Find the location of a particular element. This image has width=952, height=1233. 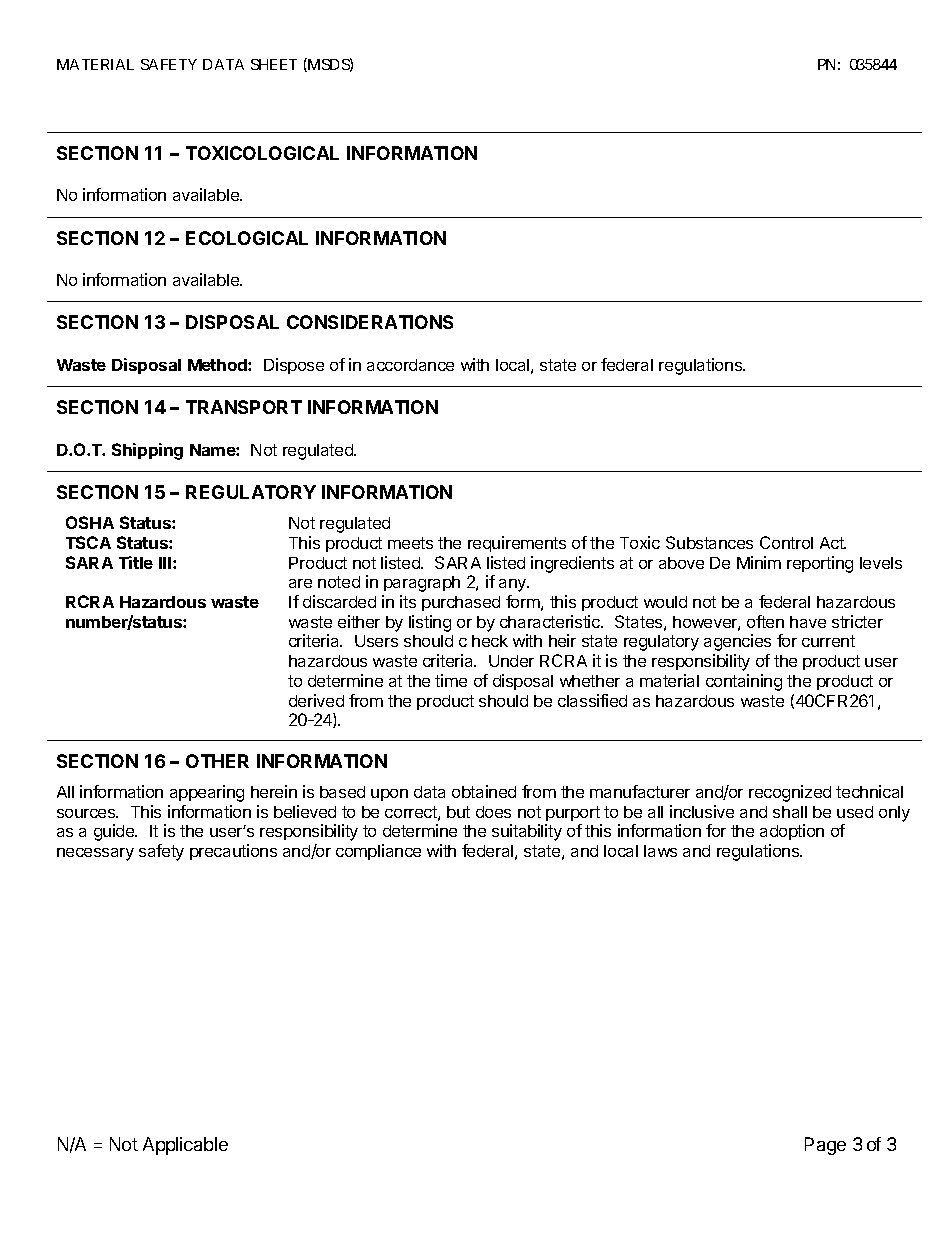

Page is located at coordinates (825, 1146).
